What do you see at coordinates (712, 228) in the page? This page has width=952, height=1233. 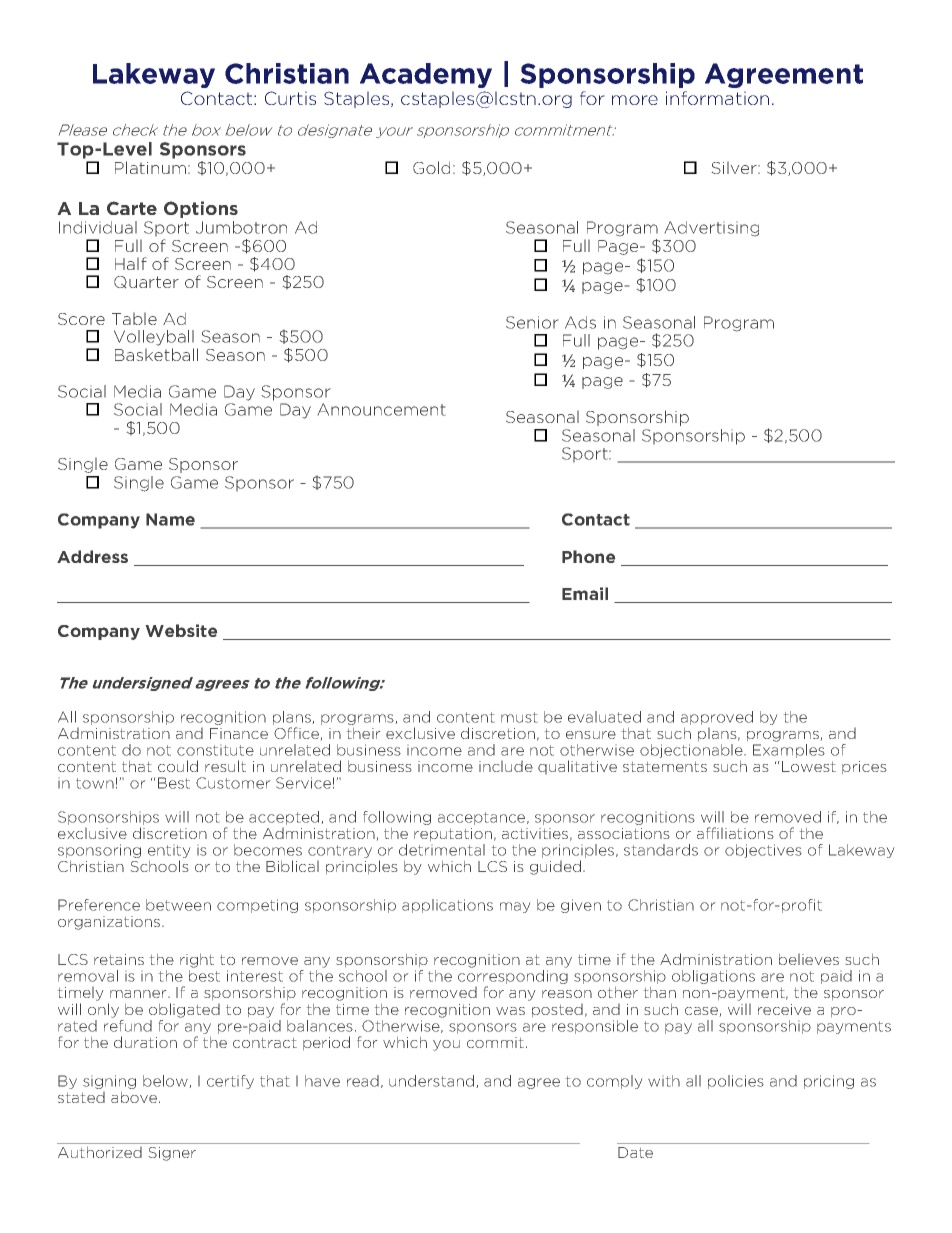 I see `Advertising` at bounding box center [712, 228].
